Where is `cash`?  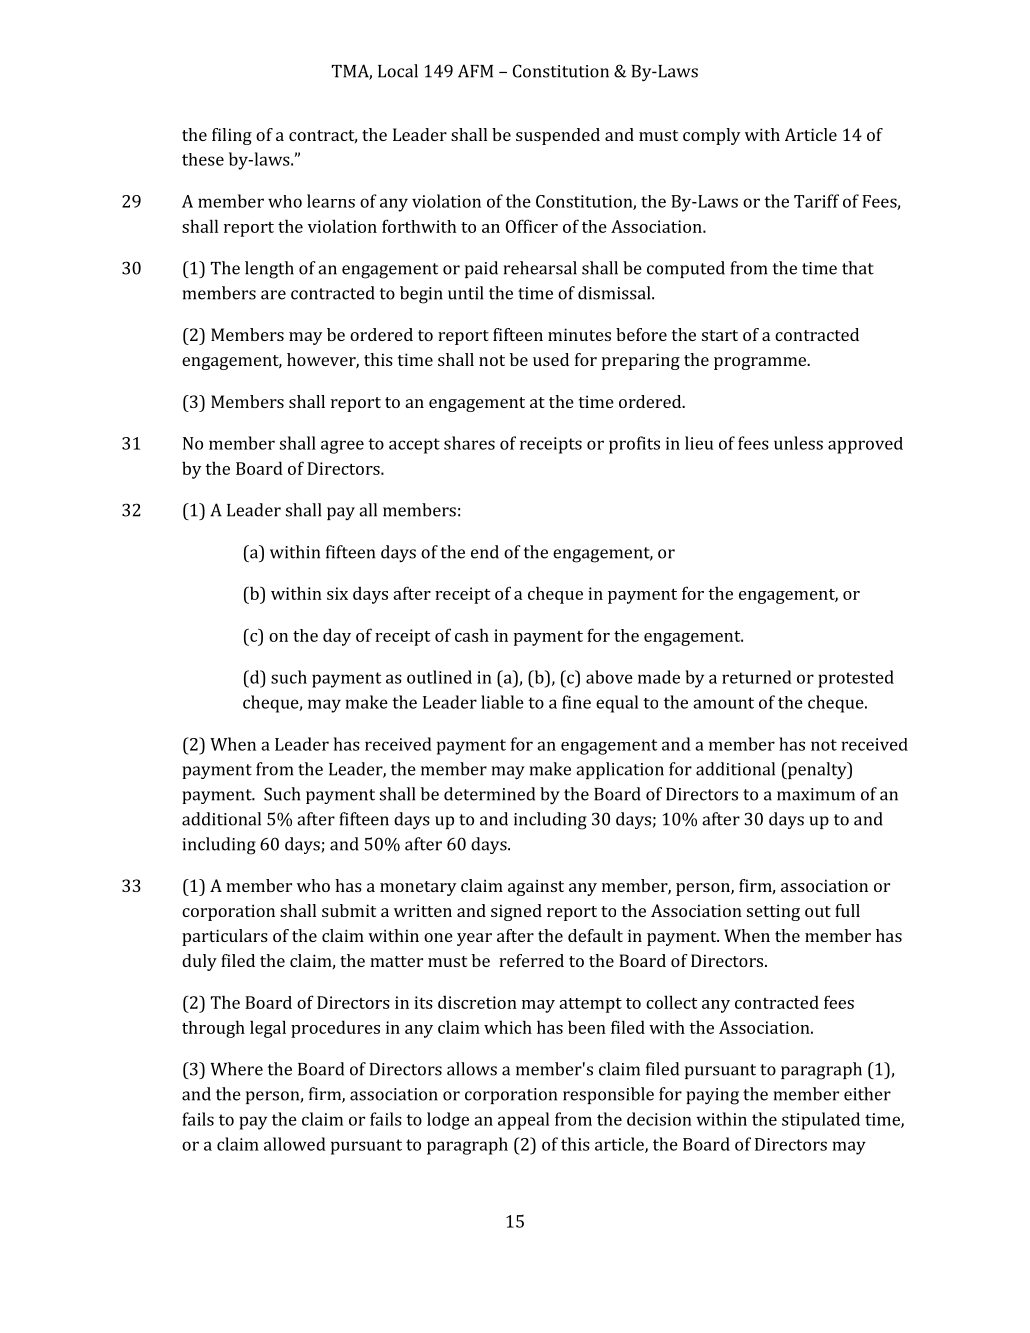
cash is located at coordinates (472, 635).
